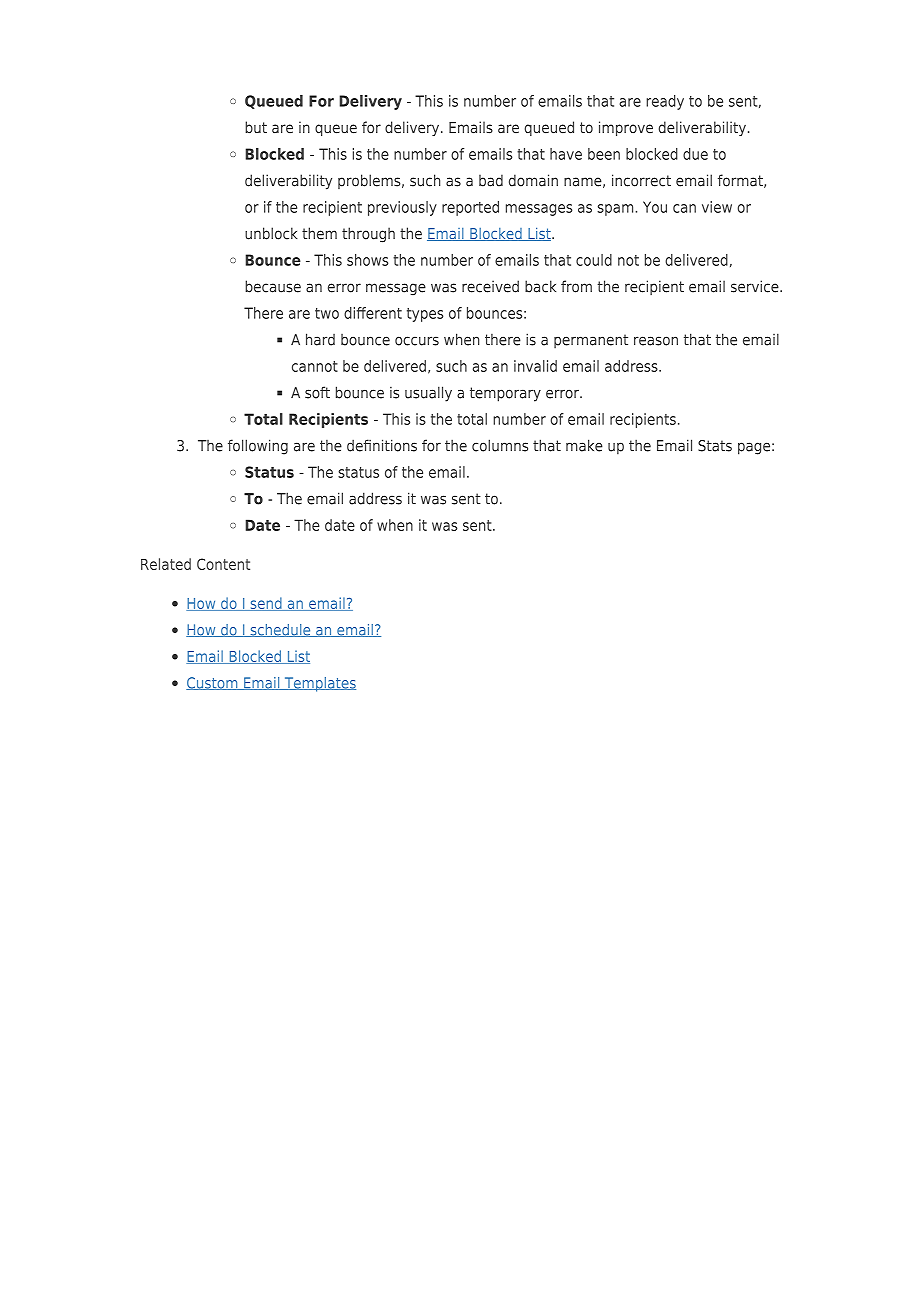  What do you see at coordinates (273, 286) in the document?
I see `because` at bounding box center [273, 286].
